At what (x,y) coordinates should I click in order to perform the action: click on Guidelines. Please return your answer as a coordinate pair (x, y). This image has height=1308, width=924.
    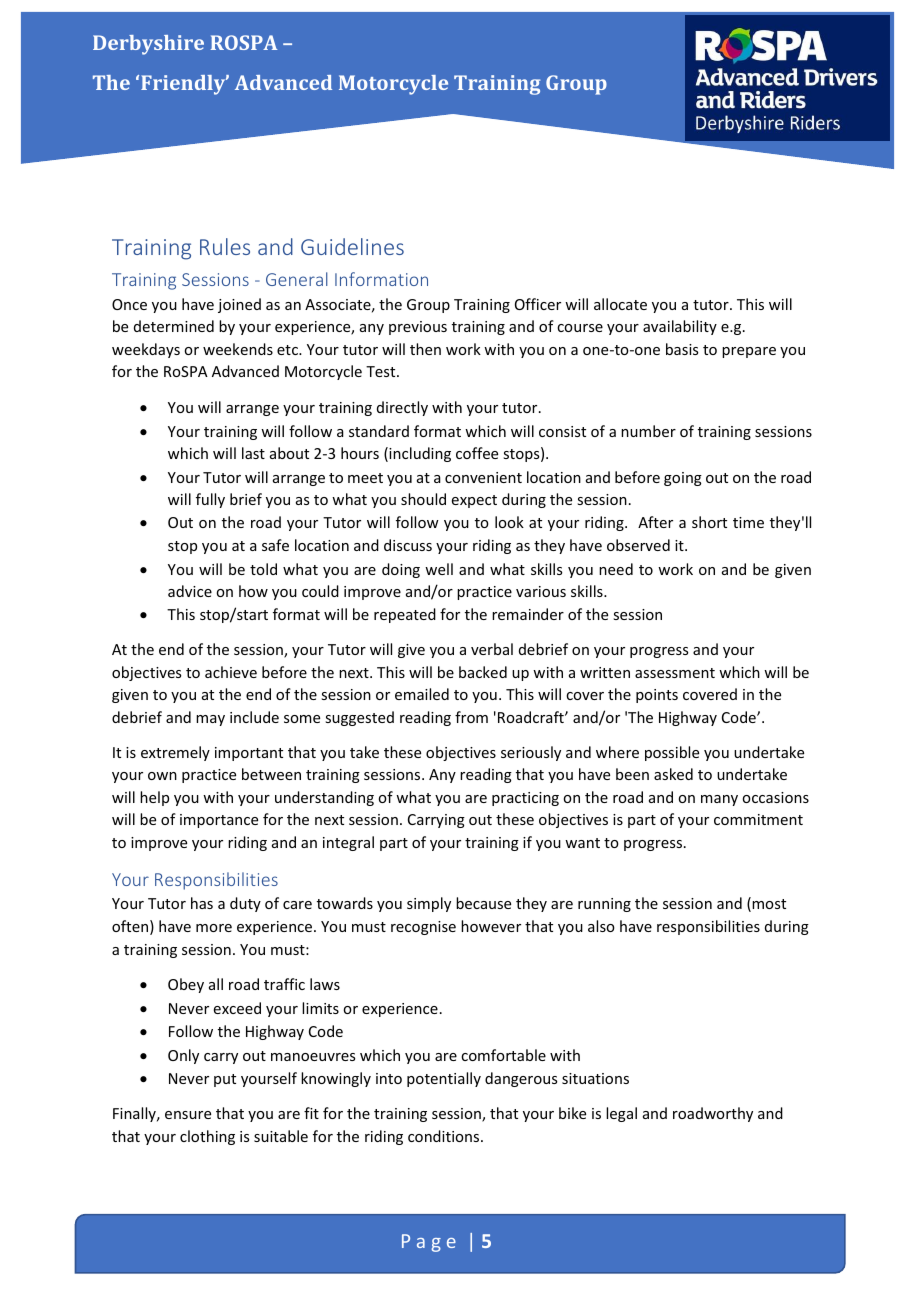
    Looking at the image, I should click on (352, 246).
